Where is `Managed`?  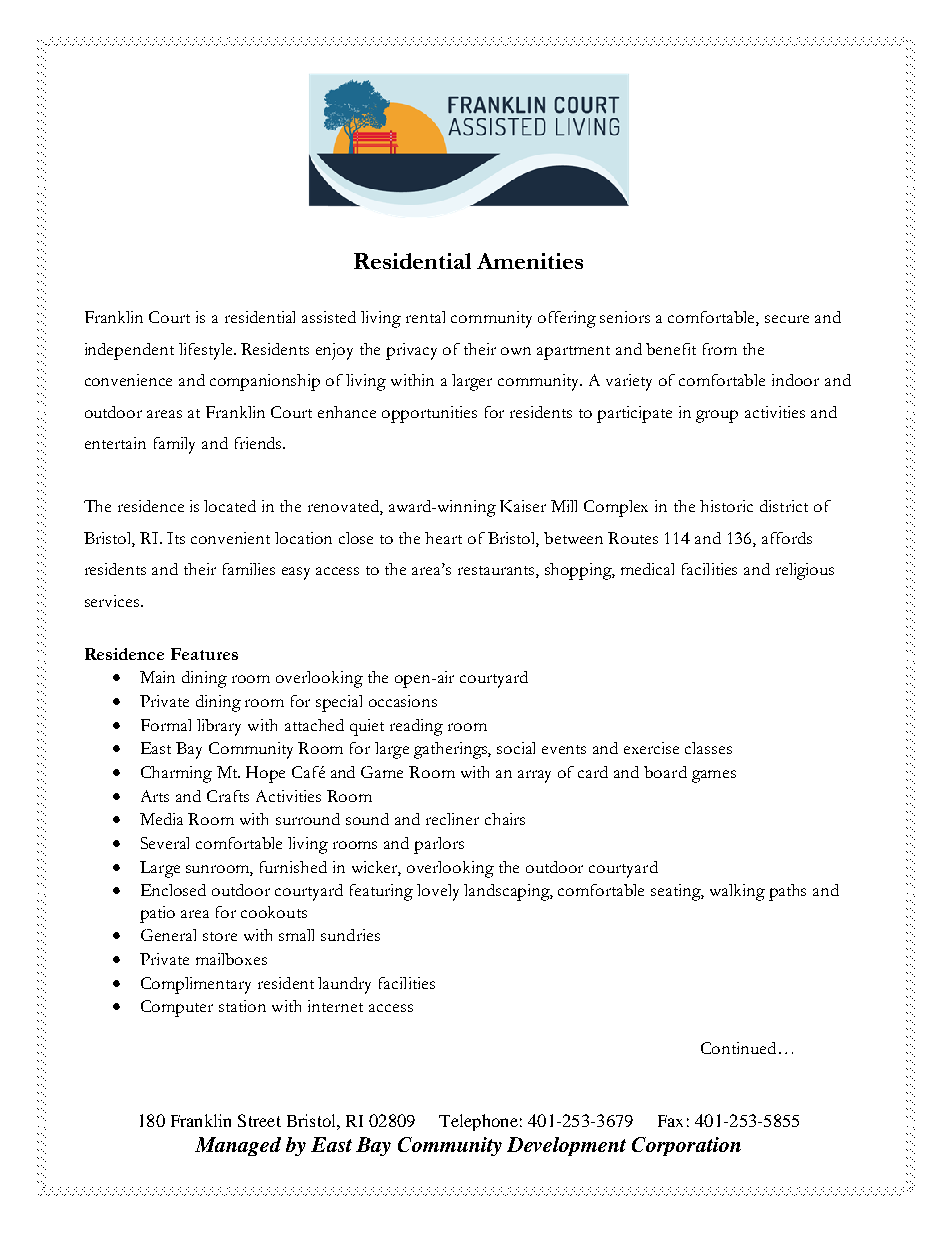
Managed is located at coordinates (238, 1146).
